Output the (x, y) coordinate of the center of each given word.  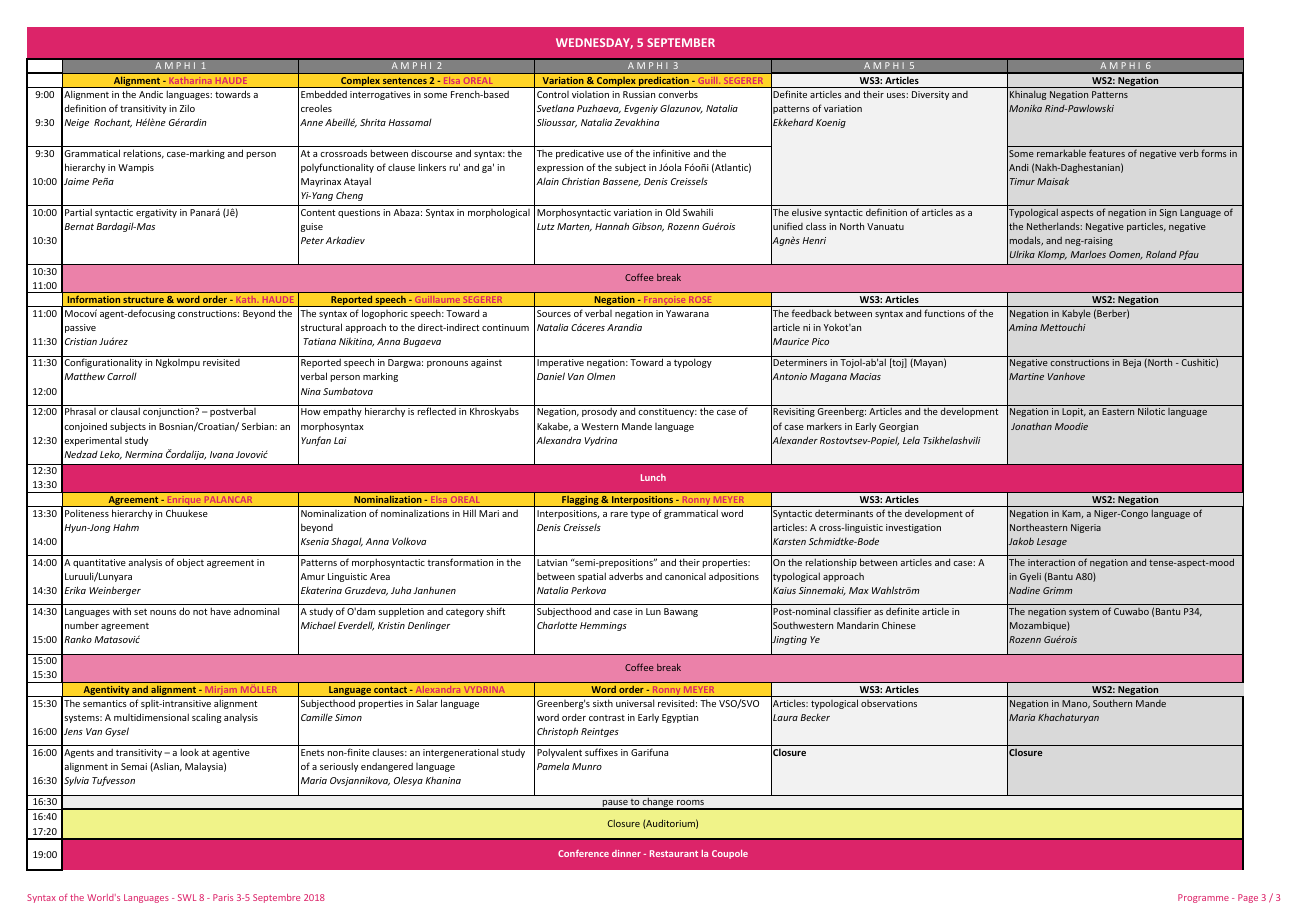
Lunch (653, 477)
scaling (206, 718)
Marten (574, 227)
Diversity (930, 95)
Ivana (222, 454)
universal (635, 703)
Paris (223, 897)
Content (318, 212)
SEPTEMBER (681, 42)
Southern (1112, 703)
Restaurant (674, 853)
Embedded (324, 94)
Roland (1161, 254)
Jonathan (1031, 426)
